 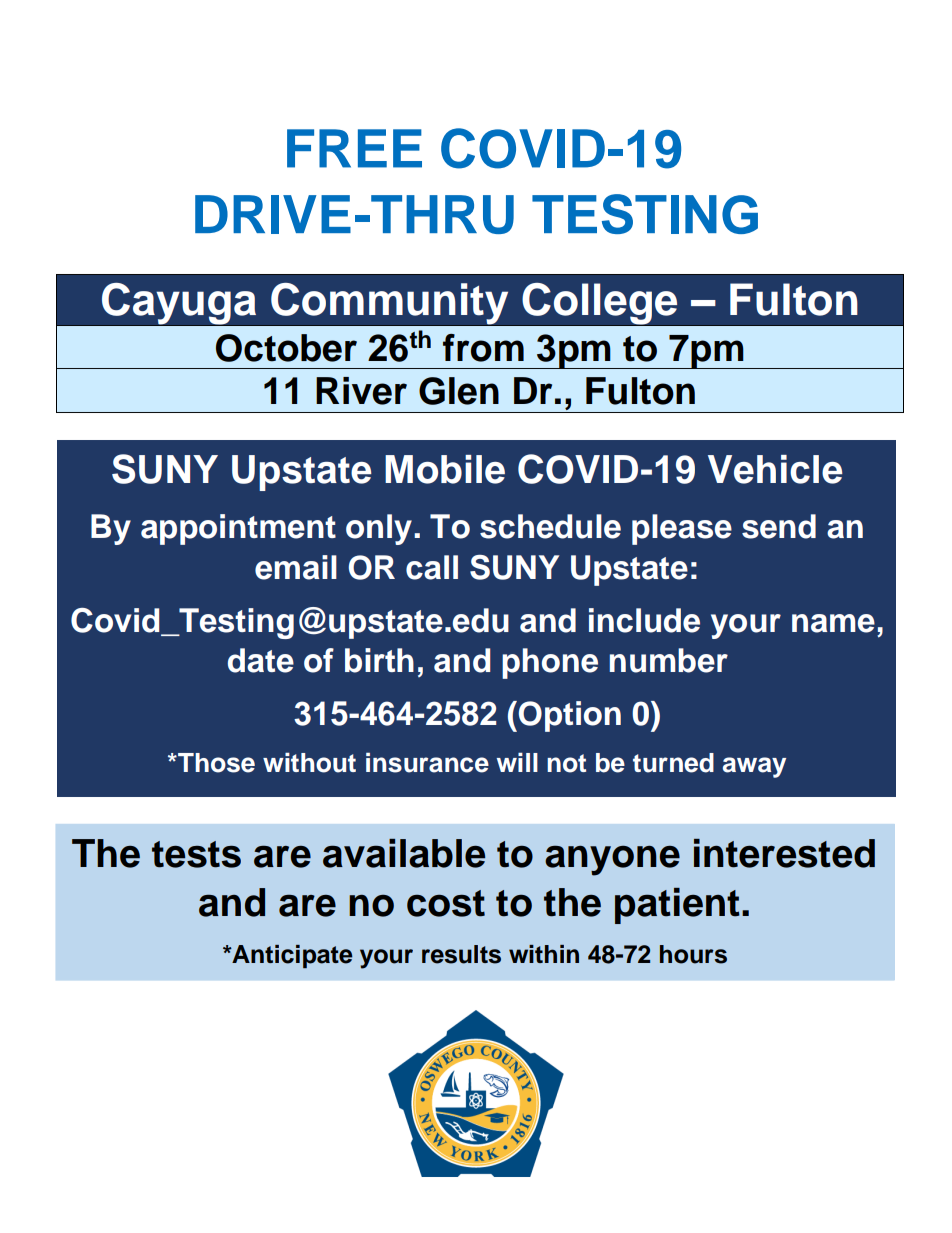 What do you see at coordinates (354, 148) in the screenshot?
I see `FREE` at bounding box center [354, 148].
